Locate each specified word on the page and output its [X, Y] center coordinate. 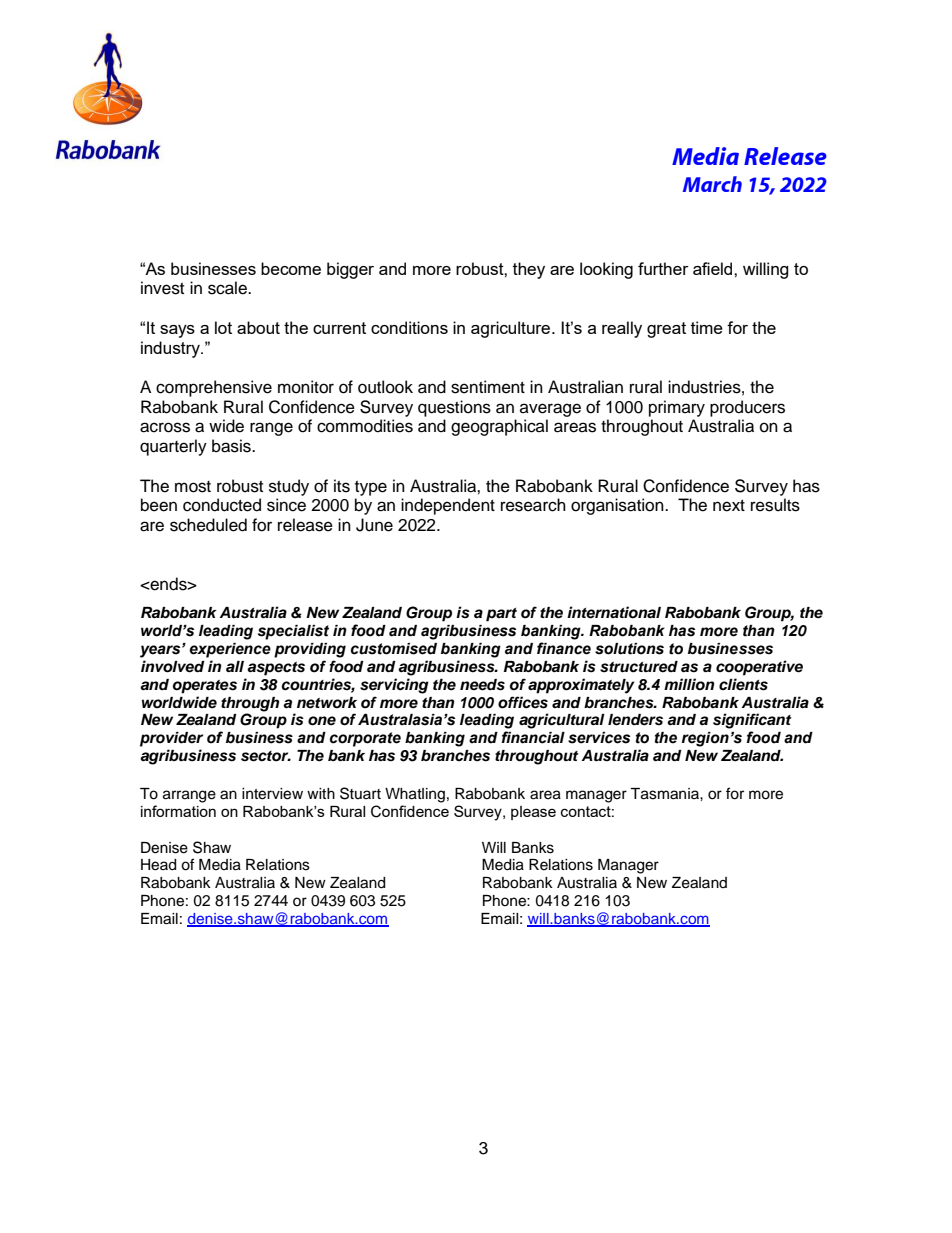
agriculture [512, 329]
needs [482, 685]
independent [448, 506]
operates [205, 687]
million [689, 684]
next [729, 506]
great [666, 330]
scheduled [208, 525]
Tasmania [665, 794]
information [178, 811]
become [291, 268]
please [533, 813]
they [529, 270]
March [712, 184]
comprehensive [214, 388]
